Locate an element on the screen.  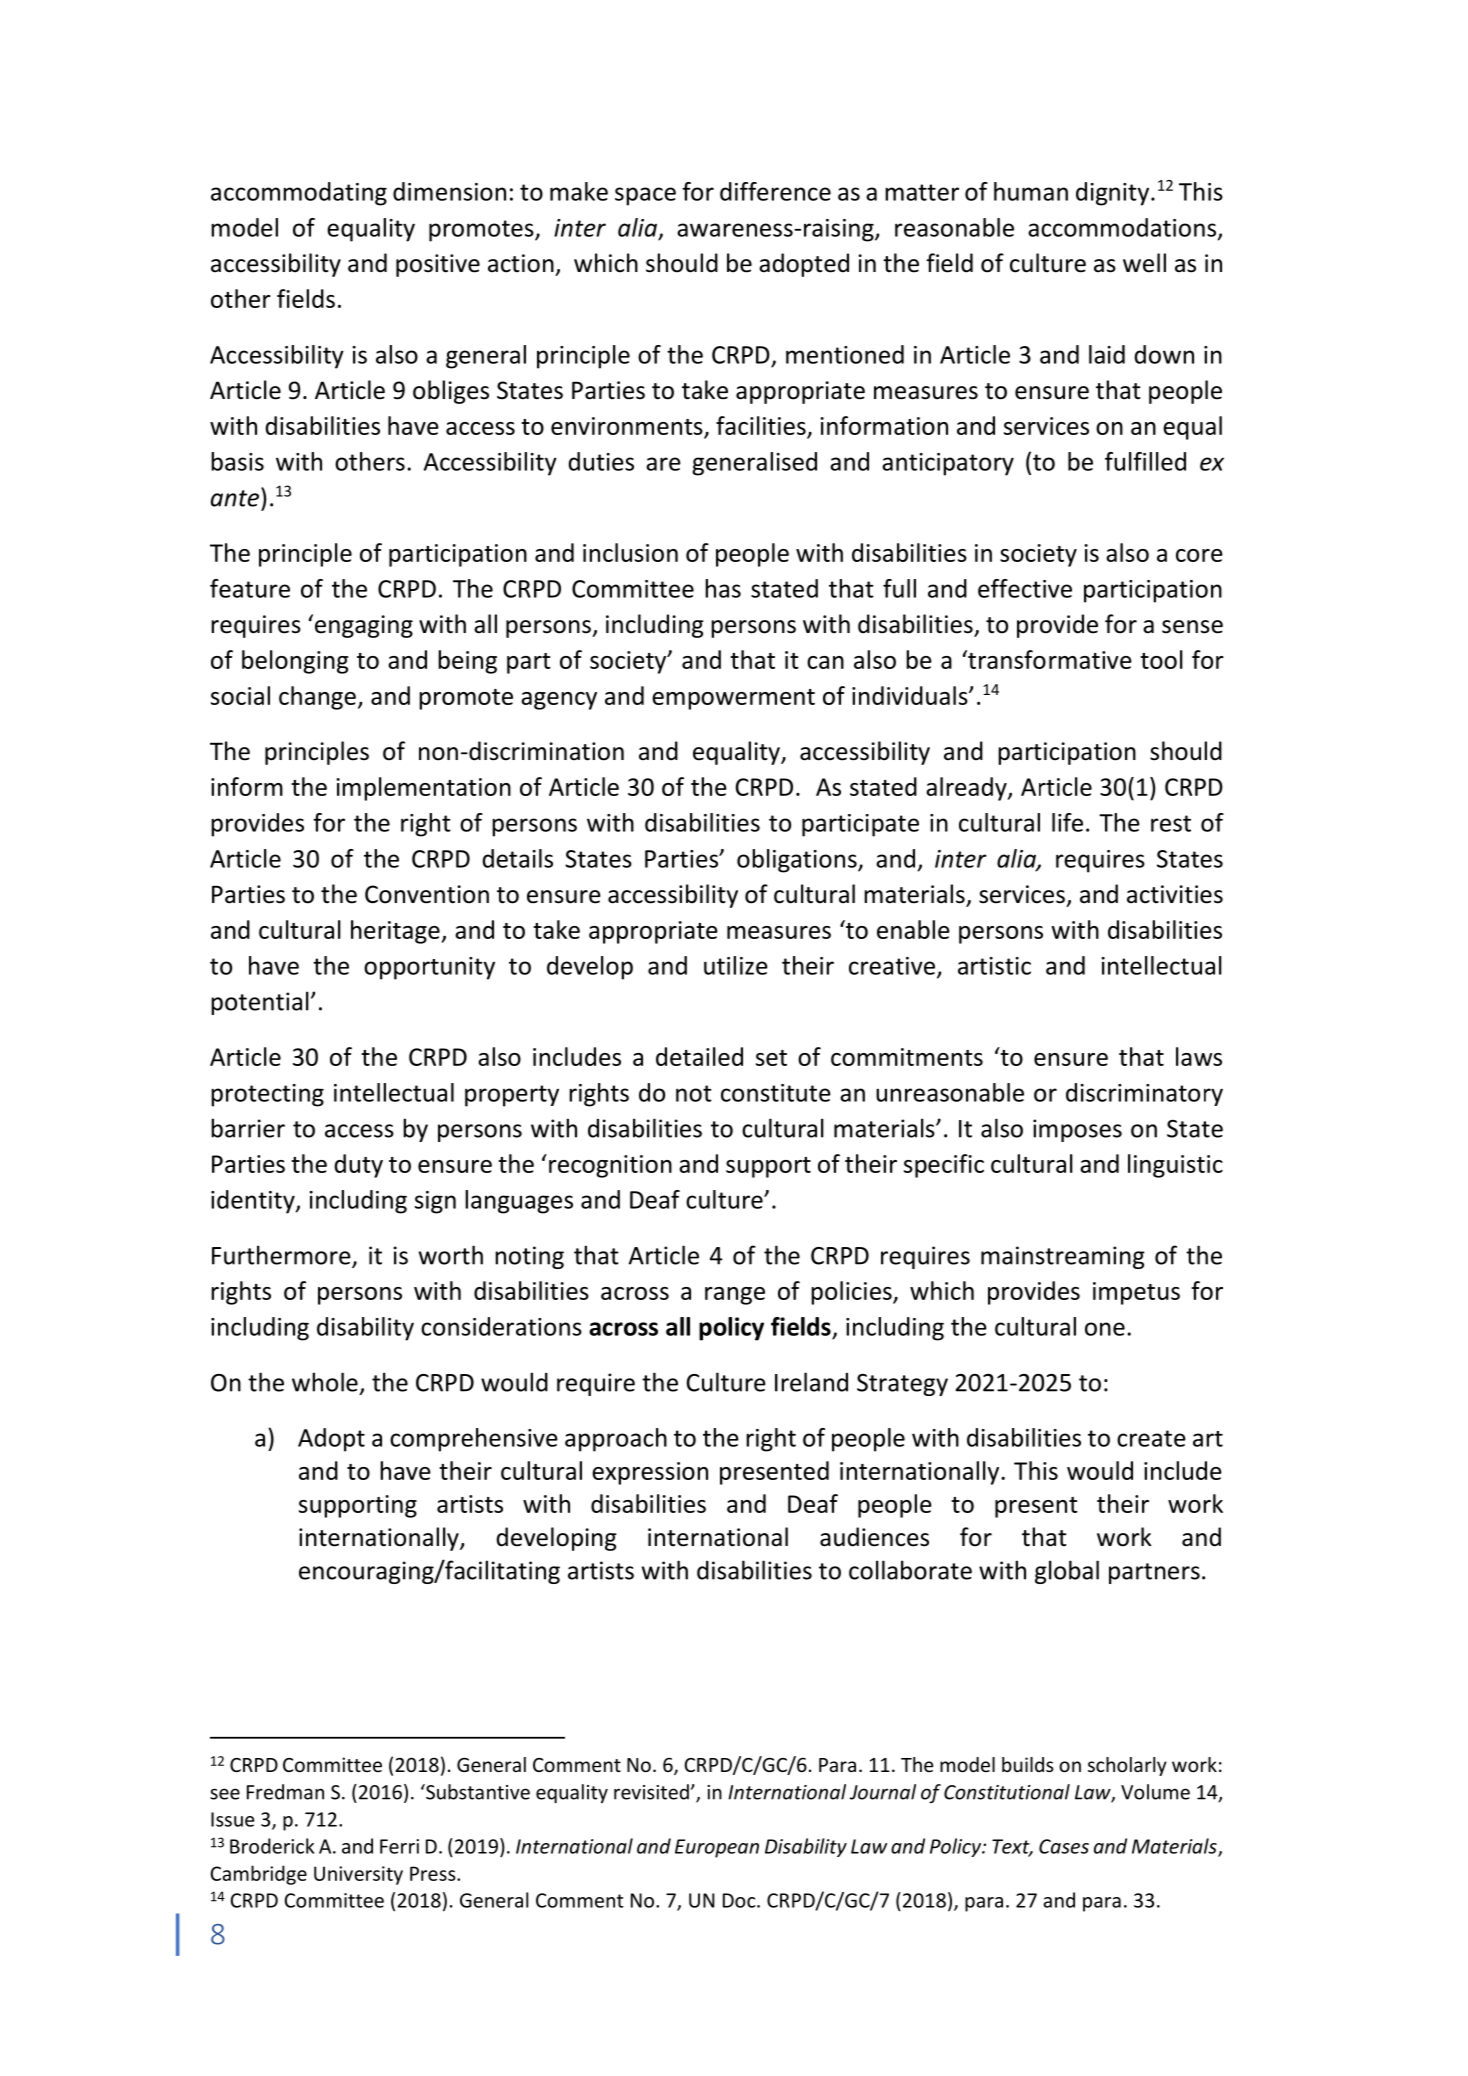
European is located at coordinates (717, 1848).
